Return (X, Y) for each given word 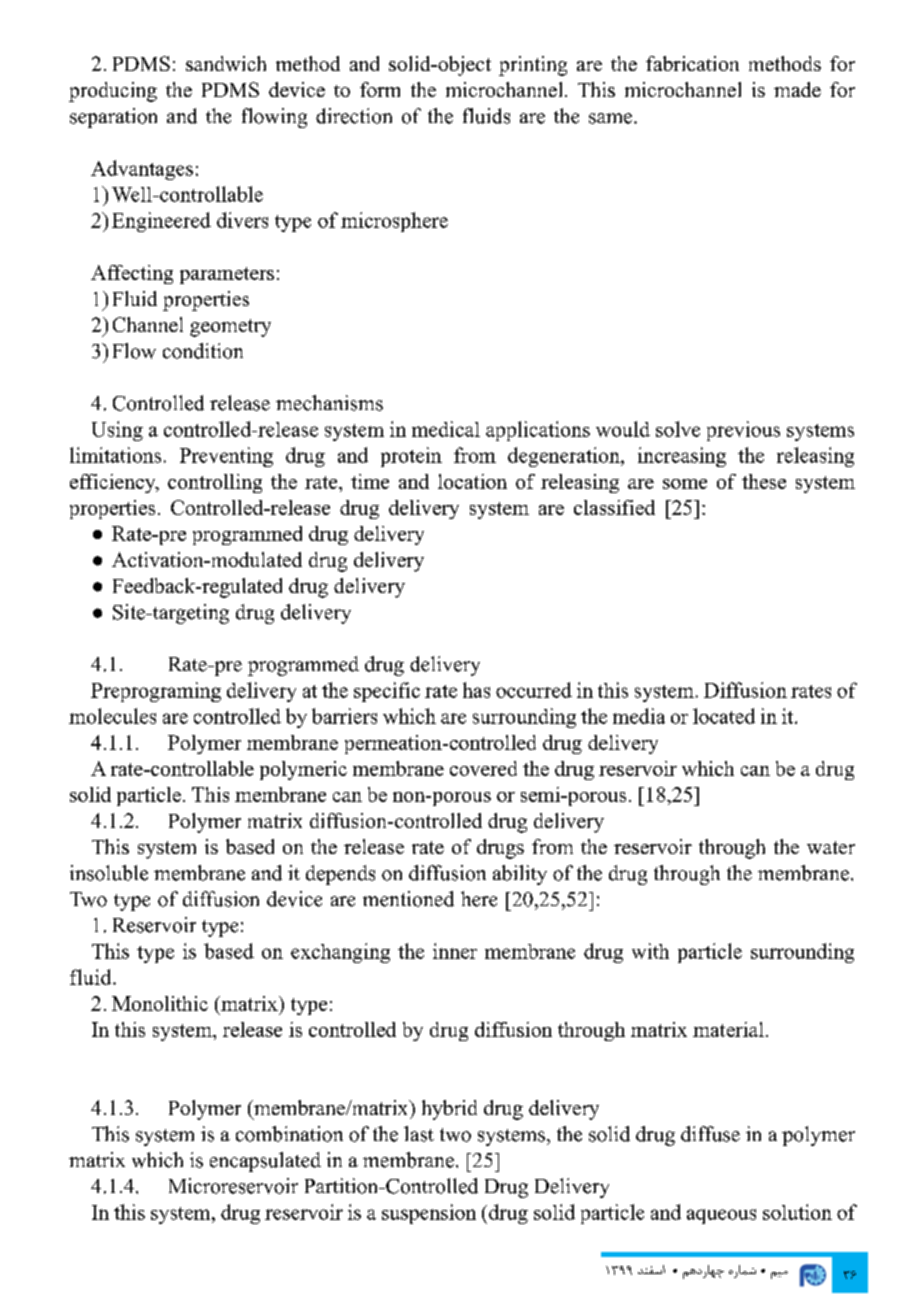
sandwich (226, 63)
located (724, 716)
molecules (112, 716)
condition (203, 351)
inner (455, 951)
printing (533, 66)
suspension (429, 1214)
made (797, 89)
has (476, 690)
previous (743, 431)
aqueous (721, 1216)
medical (446, 429)
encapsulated (265, 1162)
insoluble (109, 873)
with (650, 951)
